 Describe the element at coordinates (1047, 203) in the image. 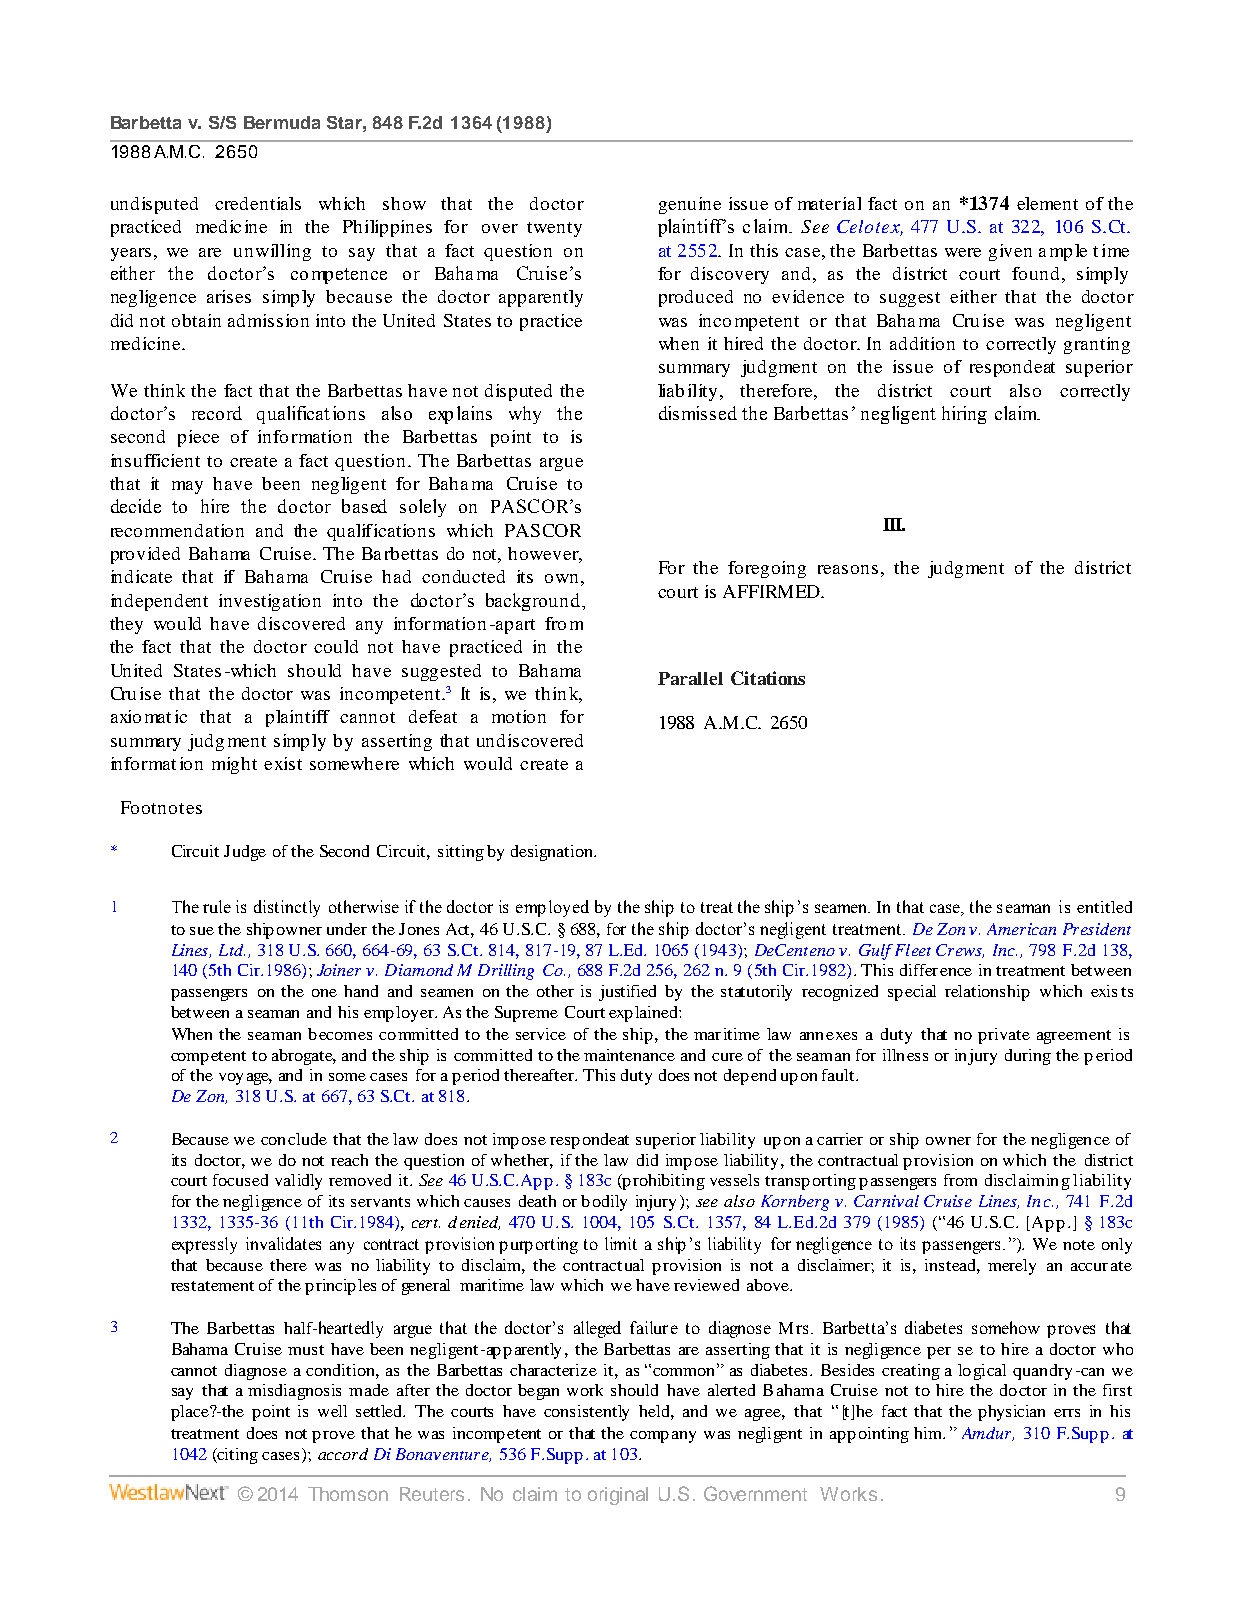

I see `element` at that location.
